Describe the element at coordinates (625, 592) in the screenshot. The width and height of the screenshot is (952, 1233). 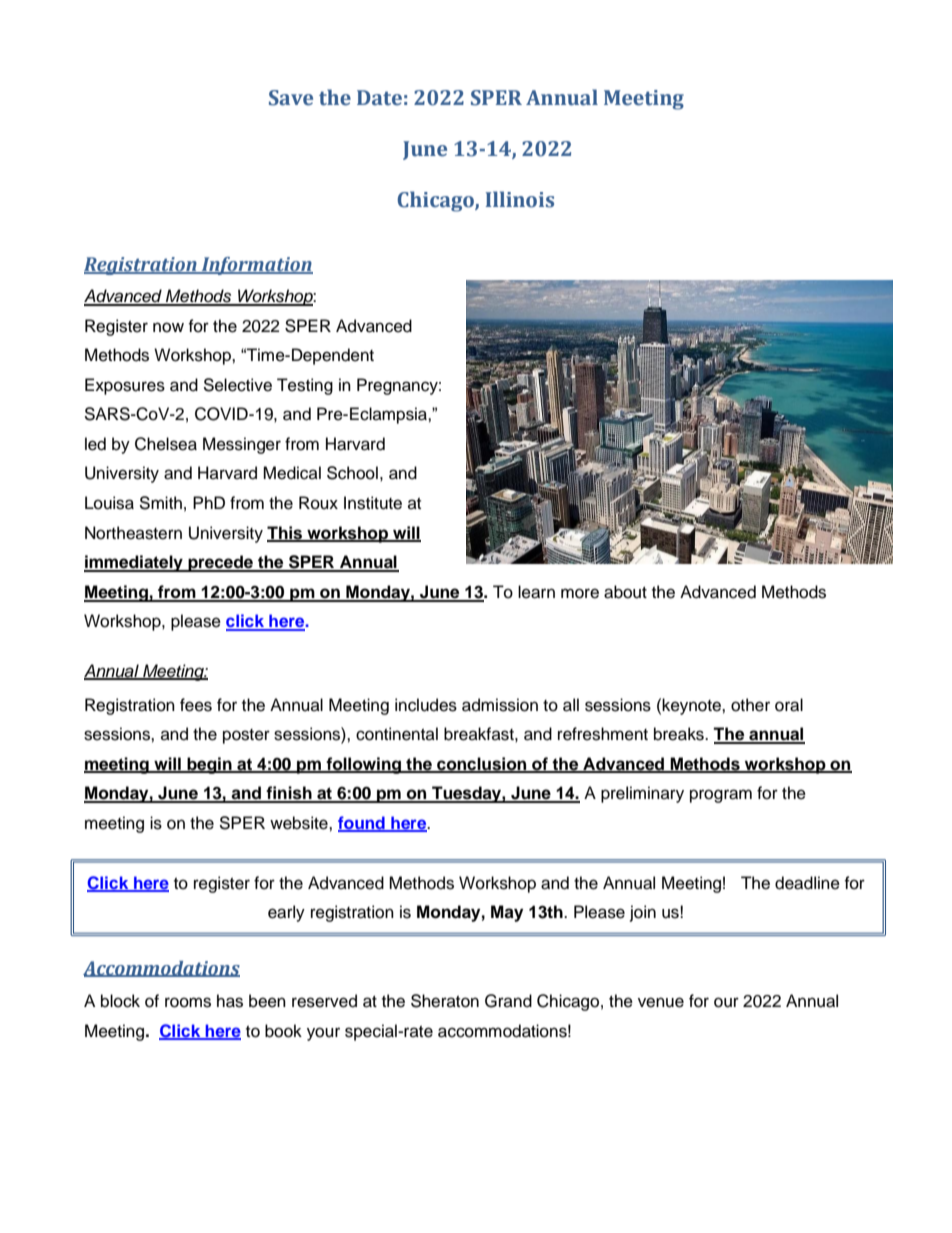
I see `about` at that location.
